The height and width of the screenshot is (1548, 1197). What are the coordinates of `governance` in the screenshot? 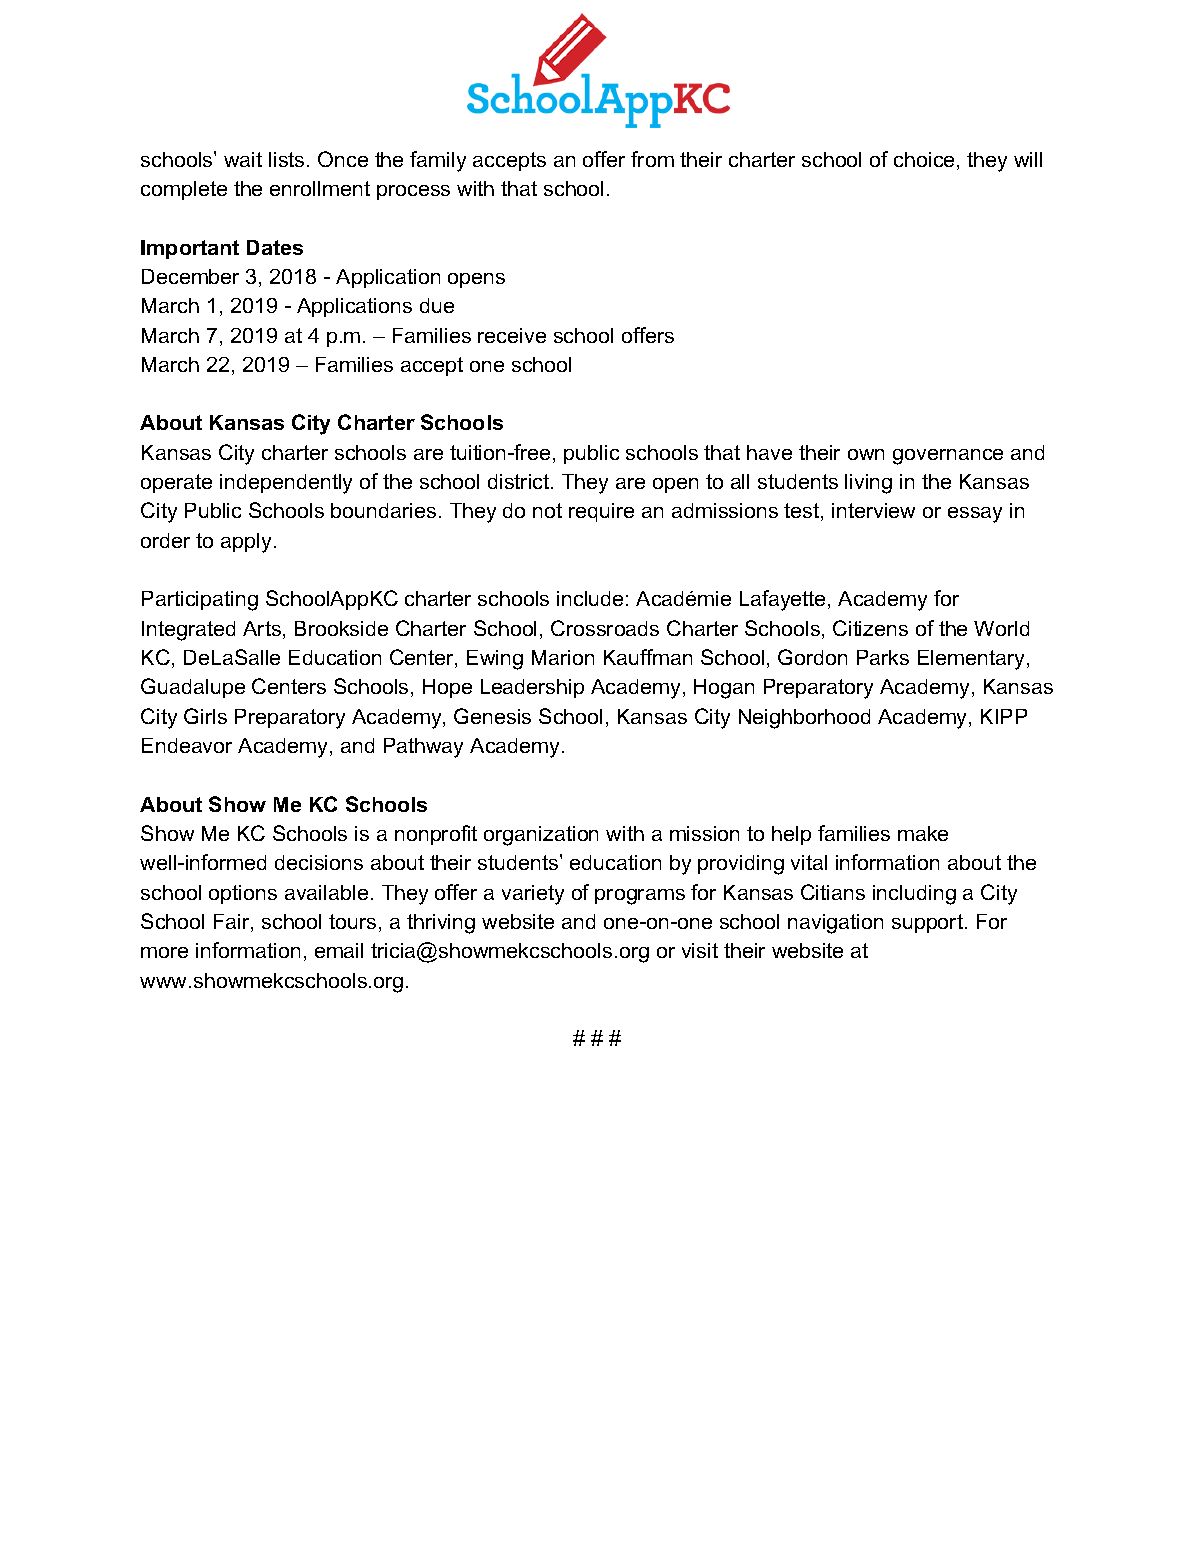 It's located at (948, 457).
